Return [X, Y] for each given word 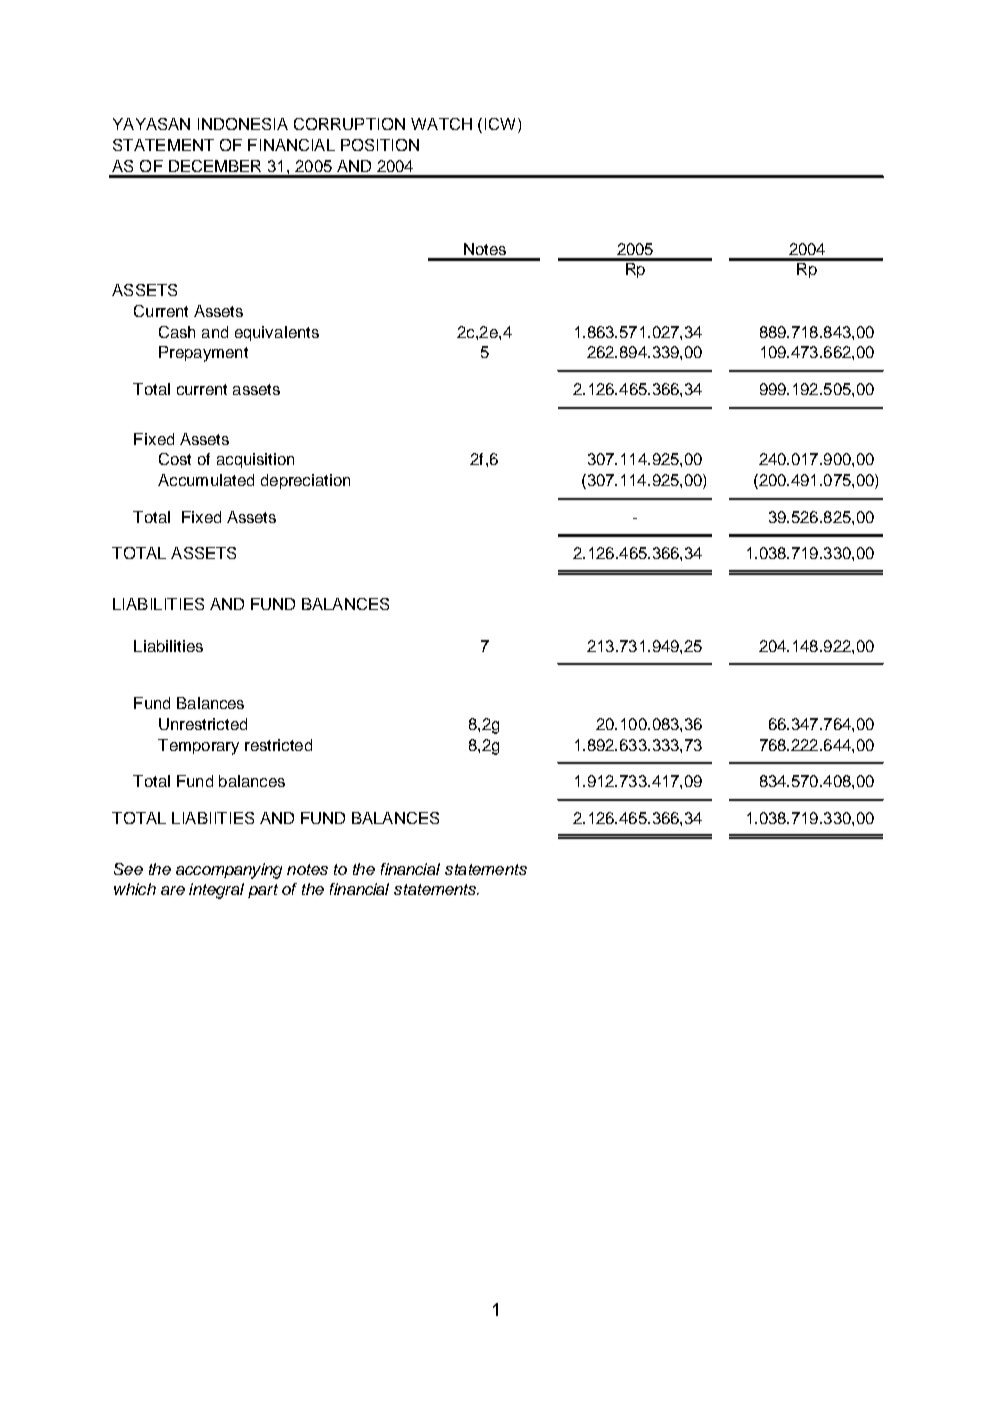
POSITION [380, 145]
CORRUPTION [349, 124]
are [173, 890]
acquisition [255, 460]
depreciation [305, 481]
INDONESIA [243, 124]
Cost [175, 459]
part [263, 891]
